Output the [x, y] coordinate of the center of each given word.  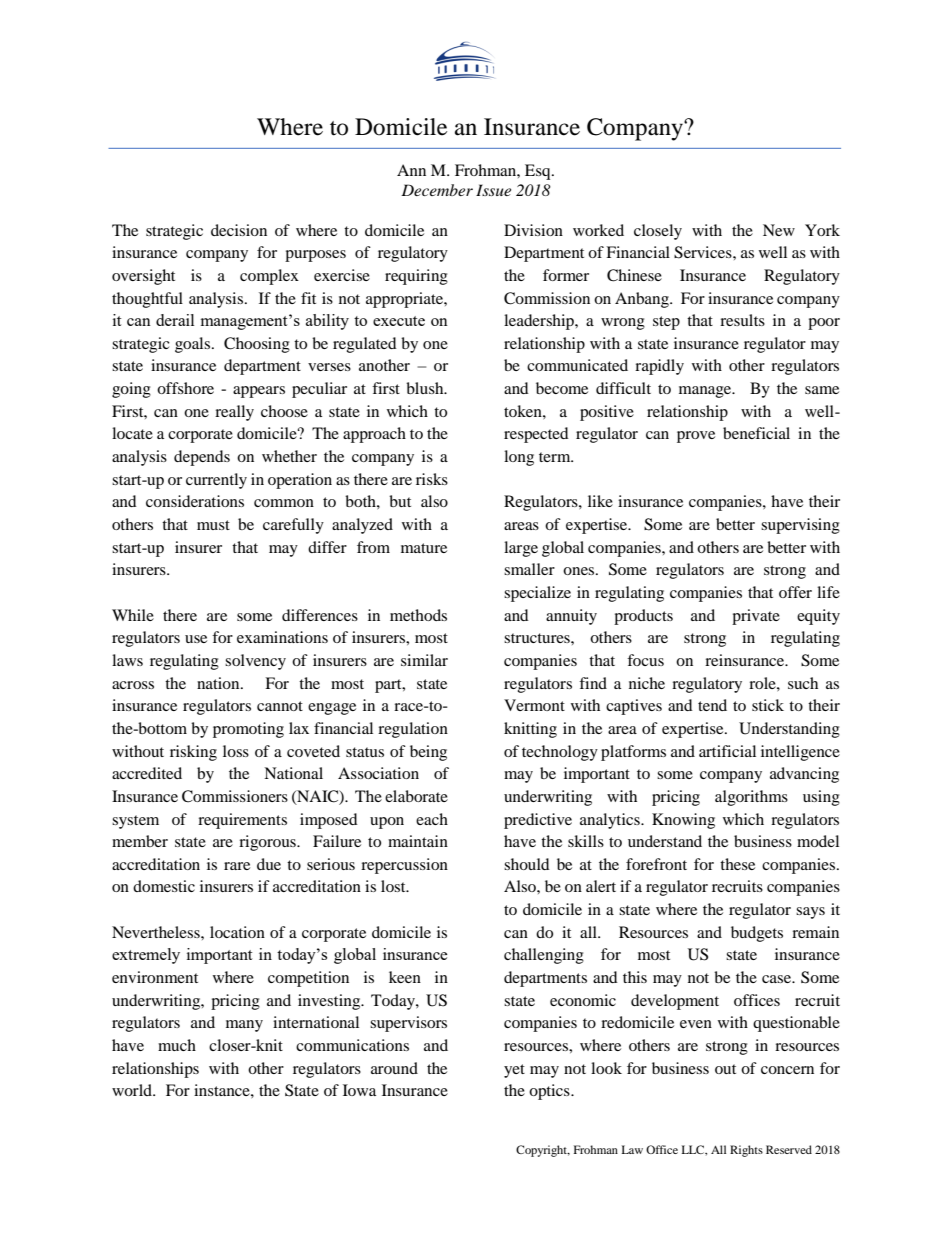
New [779, 230]
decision [239, 230]
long [519, 458]
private [756, 617]
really [234, 413]
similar [424, 660]
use [196, 639]
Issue [493, 190]
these [737, 864]
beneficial [756, 433]
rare [237, 866]
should [527, 864]
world [133, 1090]
